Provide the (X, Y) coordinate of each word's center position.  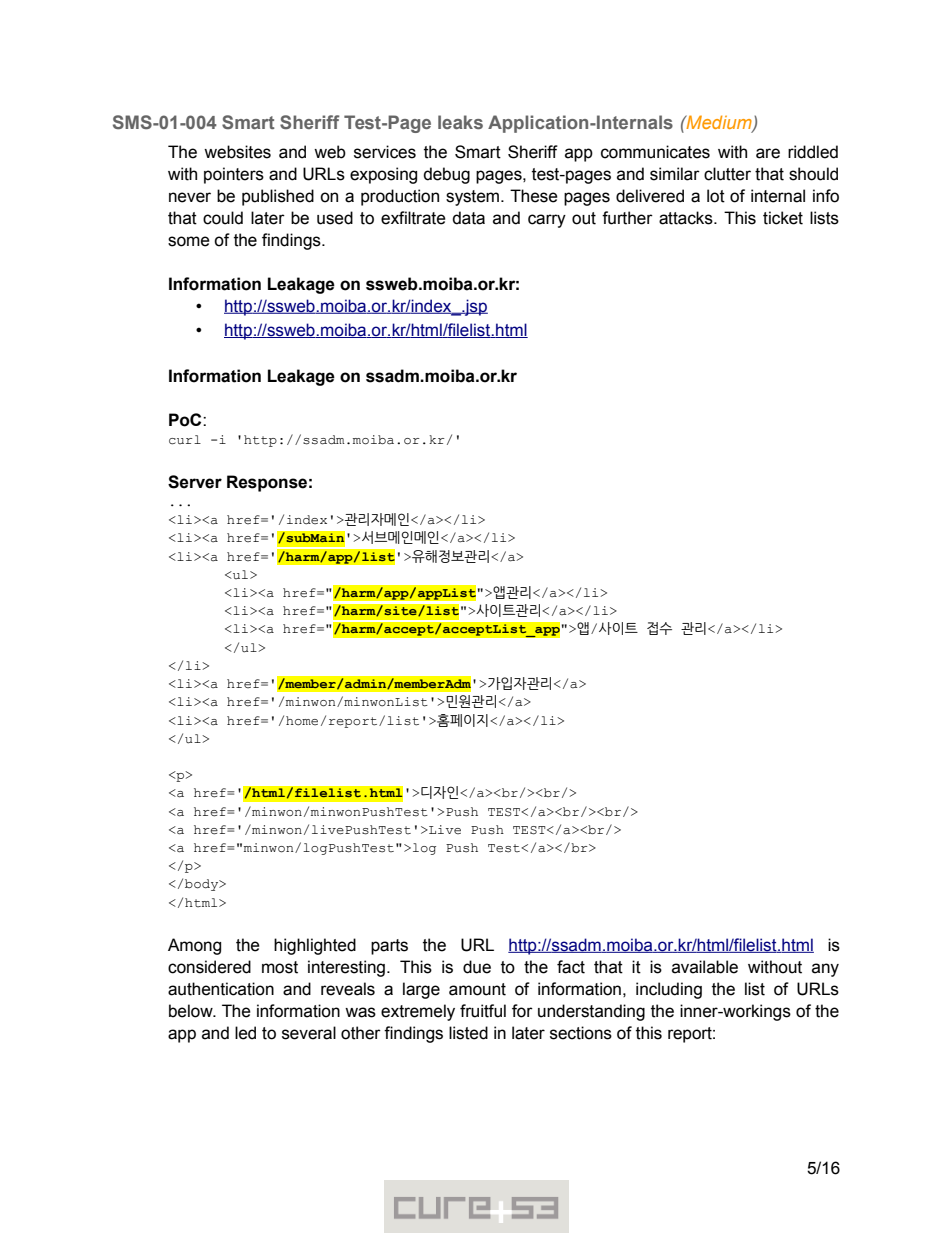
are (768, 153)
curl (185, 440)
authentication (221, 989)
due (477, 967)
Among (194, 946)
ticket (783, 218)
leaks (460, 122)
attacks (687, 218)
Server (195, 482)
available (705, 967)
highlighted (315, 946)
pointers (234, 175)
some (189, 241)
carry (547, 221)
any (825, 970)
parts (389, 947)
